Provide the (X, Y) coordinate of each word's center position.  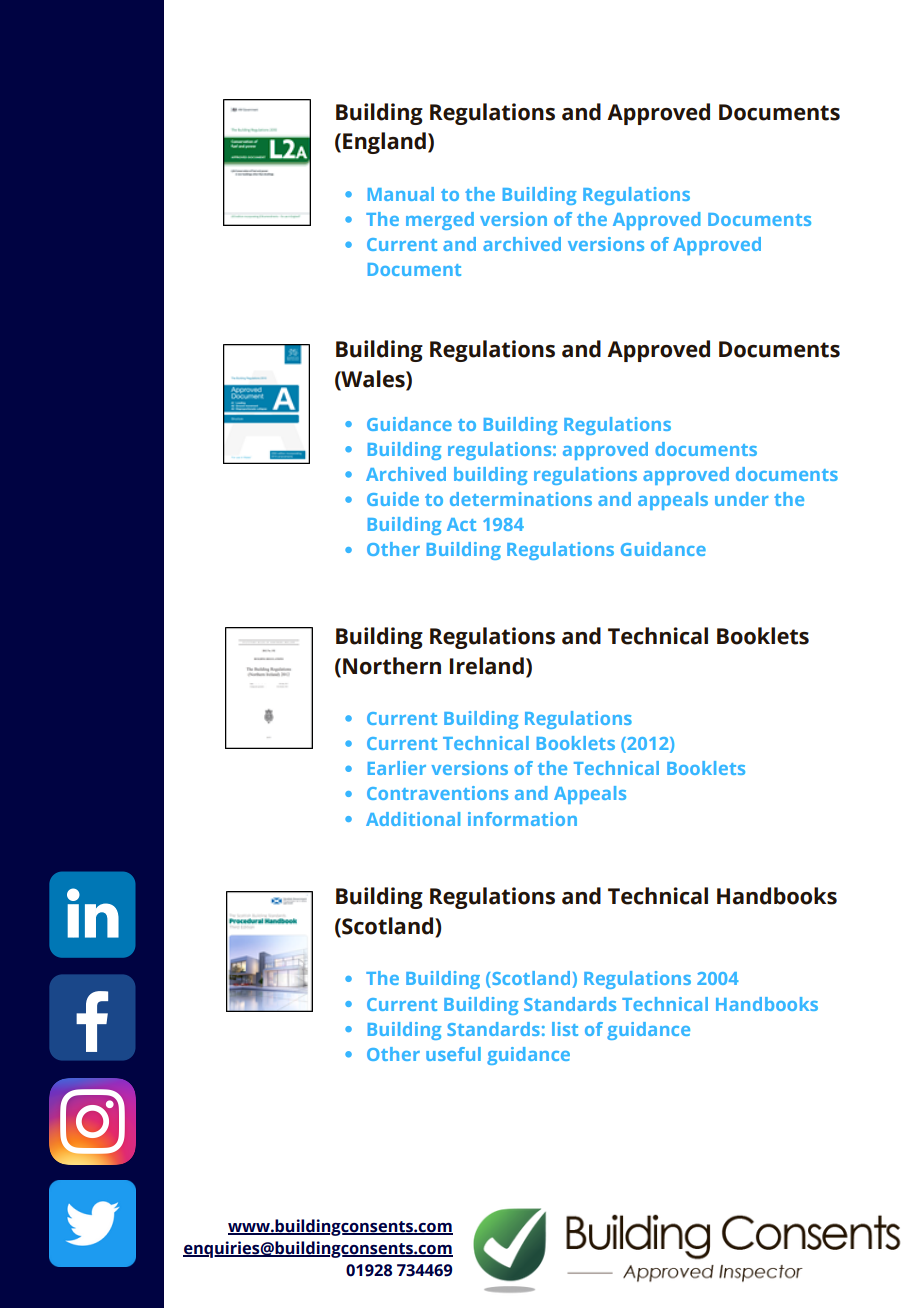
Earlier (397, 768)
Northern (392, 666)
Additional (413, 819)
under (742, 499)
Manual (401, 194)
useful (453, 1054)
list (565, 1029)
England (384, 143)
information (522, 819)
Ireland (487, 666)
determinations (521, 499)
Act (461, 524)
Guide (393, 499)
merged (440, 221)
